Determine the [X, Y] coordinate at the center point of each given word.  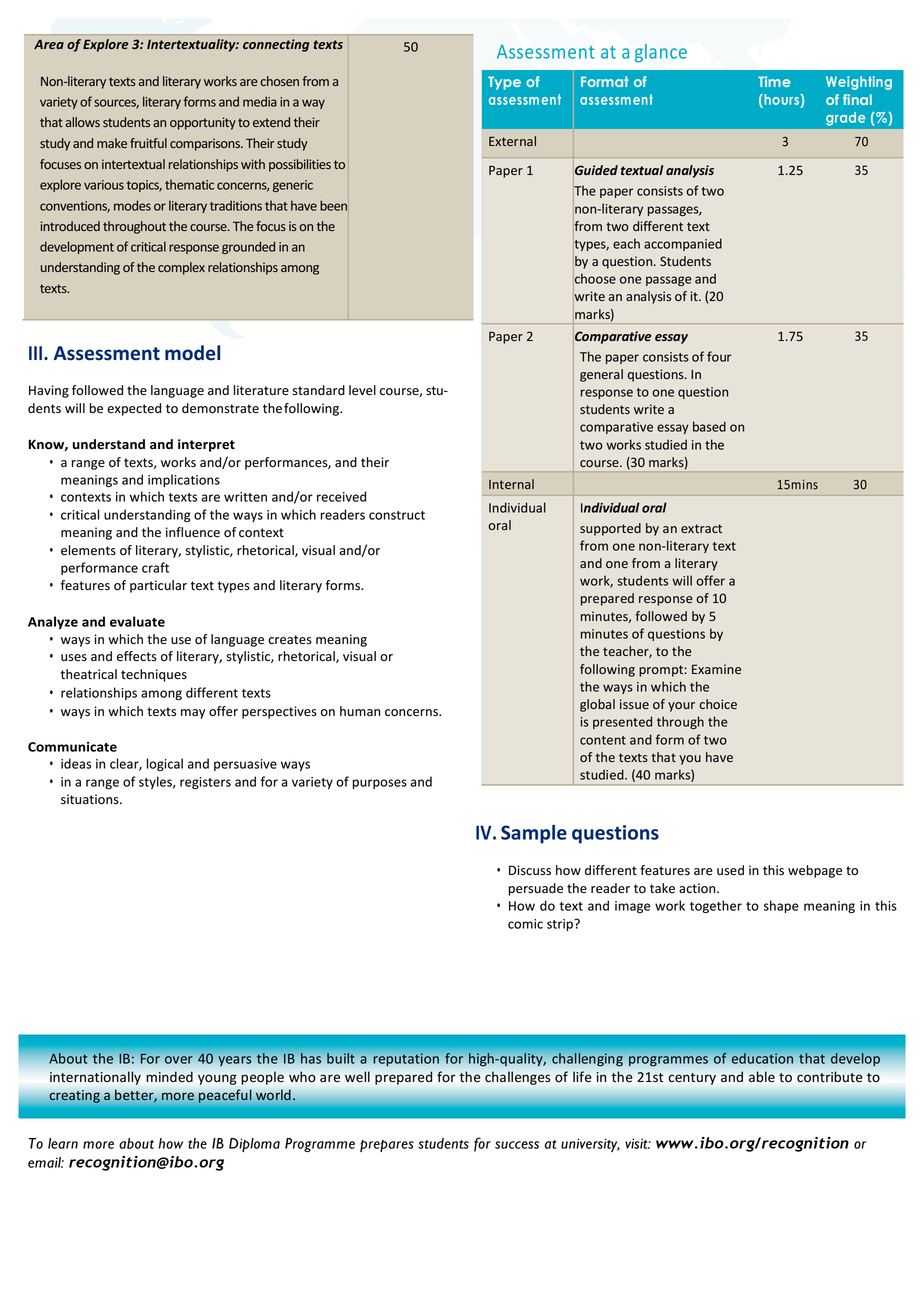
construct [397, 515]
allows [83, 122]
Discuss [530, 870]
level [362, 390]
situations [91, 799]
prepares [387, 1146]
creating [75, 1096]
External [512, 141]
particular [158, 586]
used [730, 870]
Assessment [107, 353]
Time [774, 81]
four [719, 356]
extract [701, 528]
